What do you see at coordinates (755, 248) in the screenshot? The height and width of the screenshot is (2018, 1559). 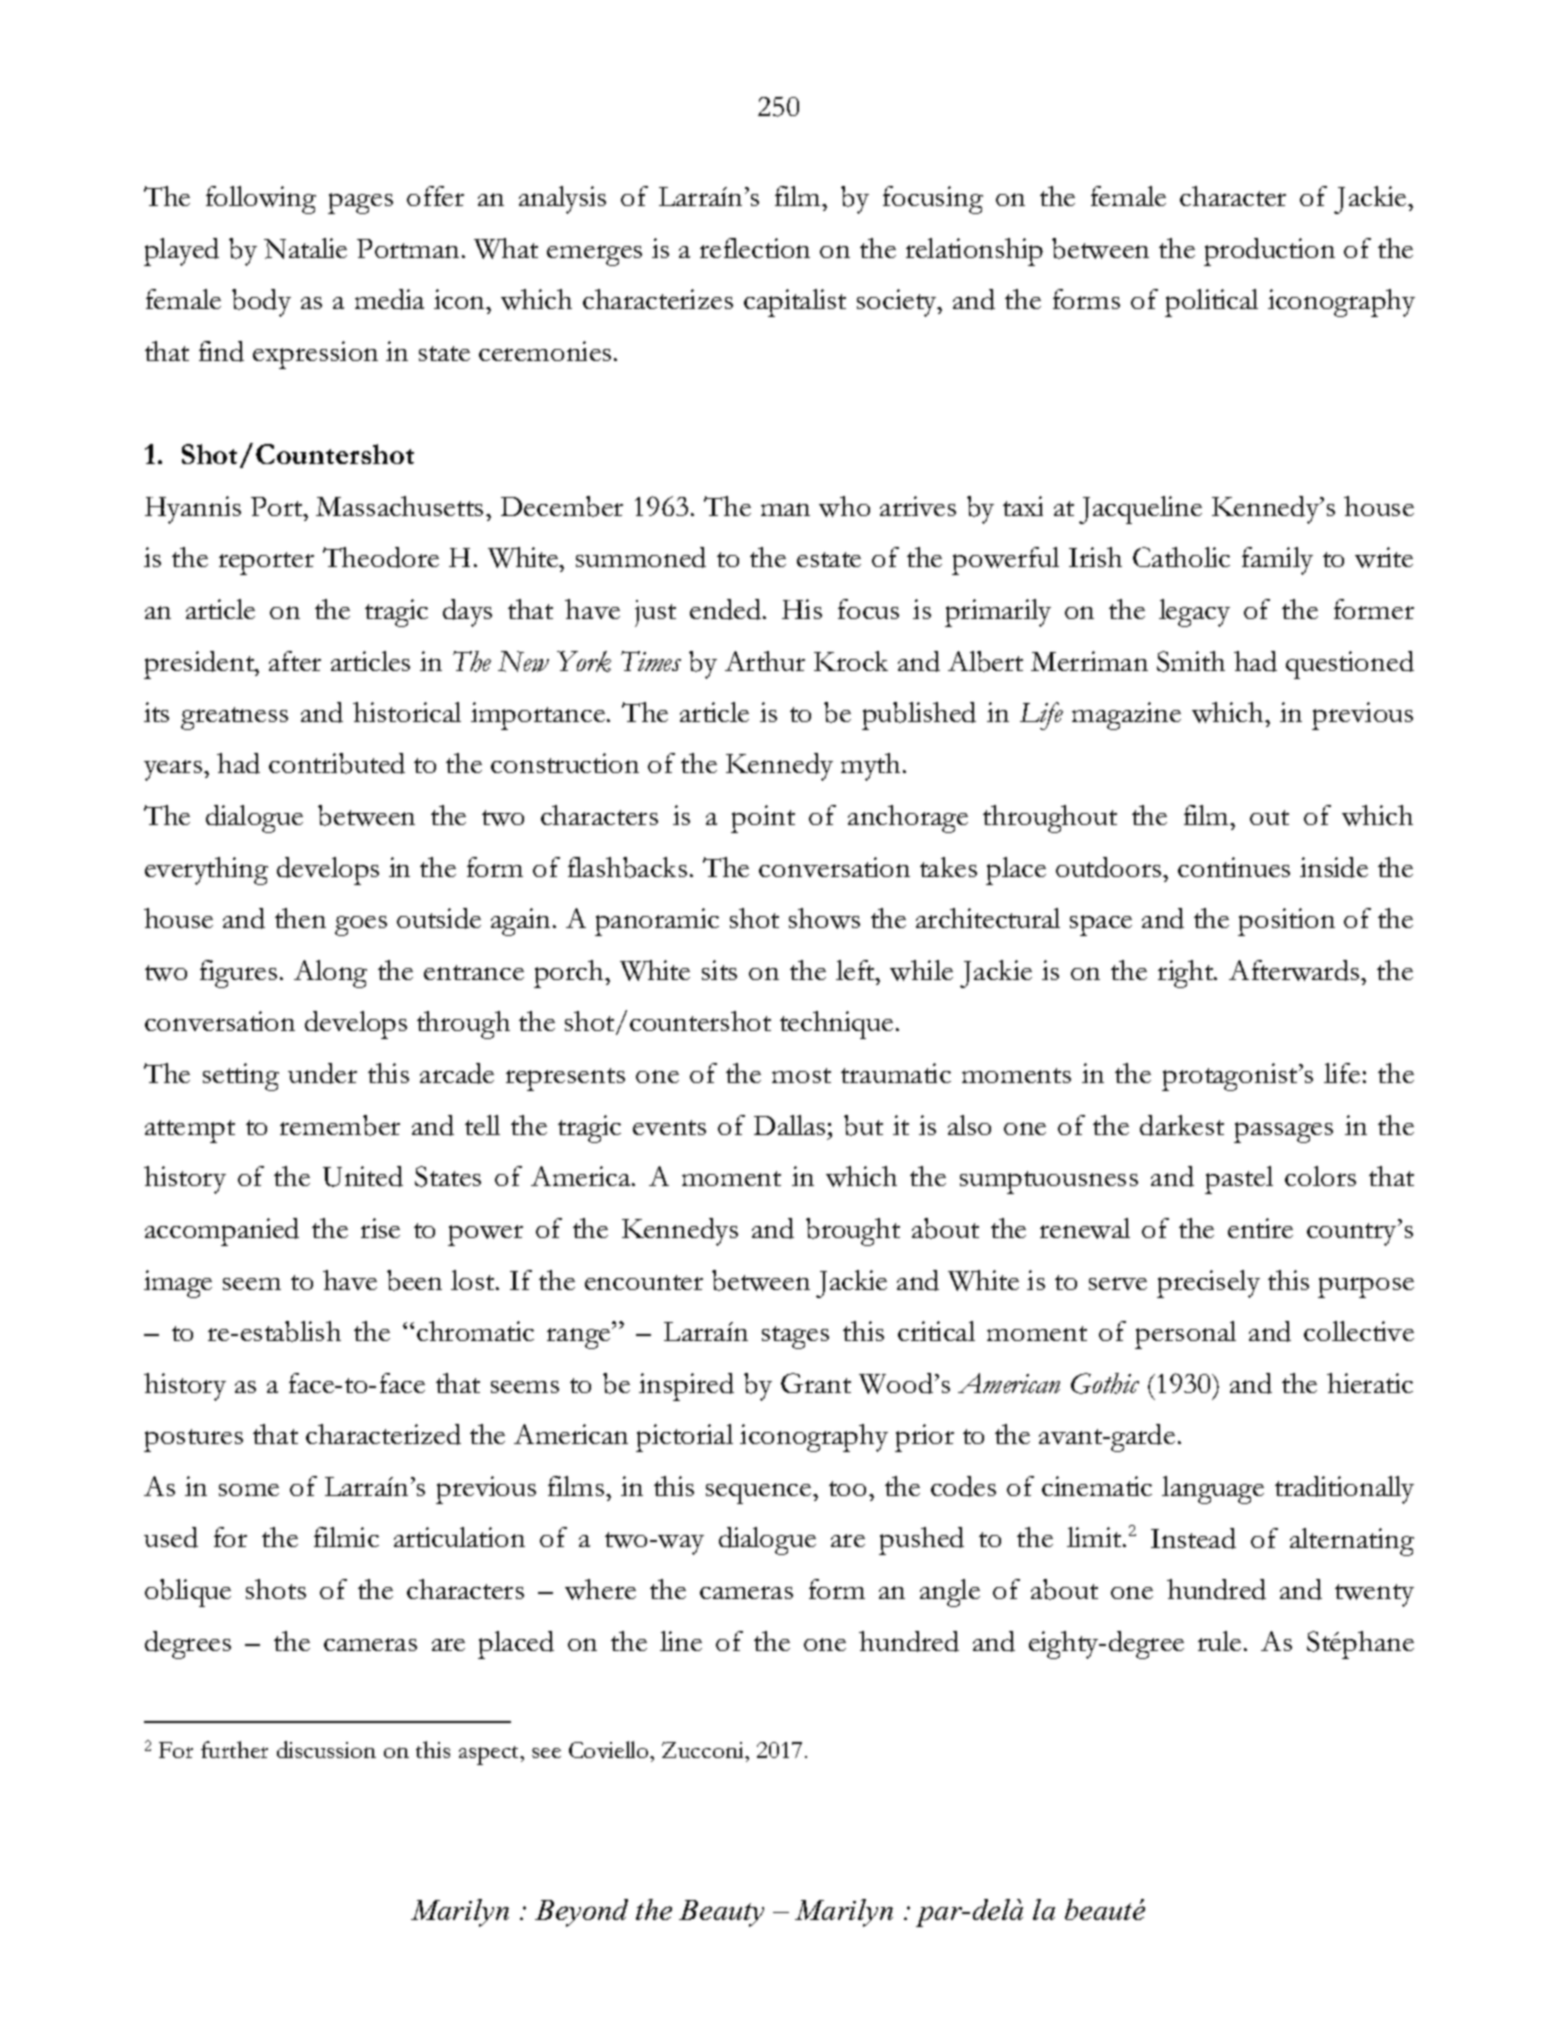 I see `reflection` at bounding box center [755, 248].
